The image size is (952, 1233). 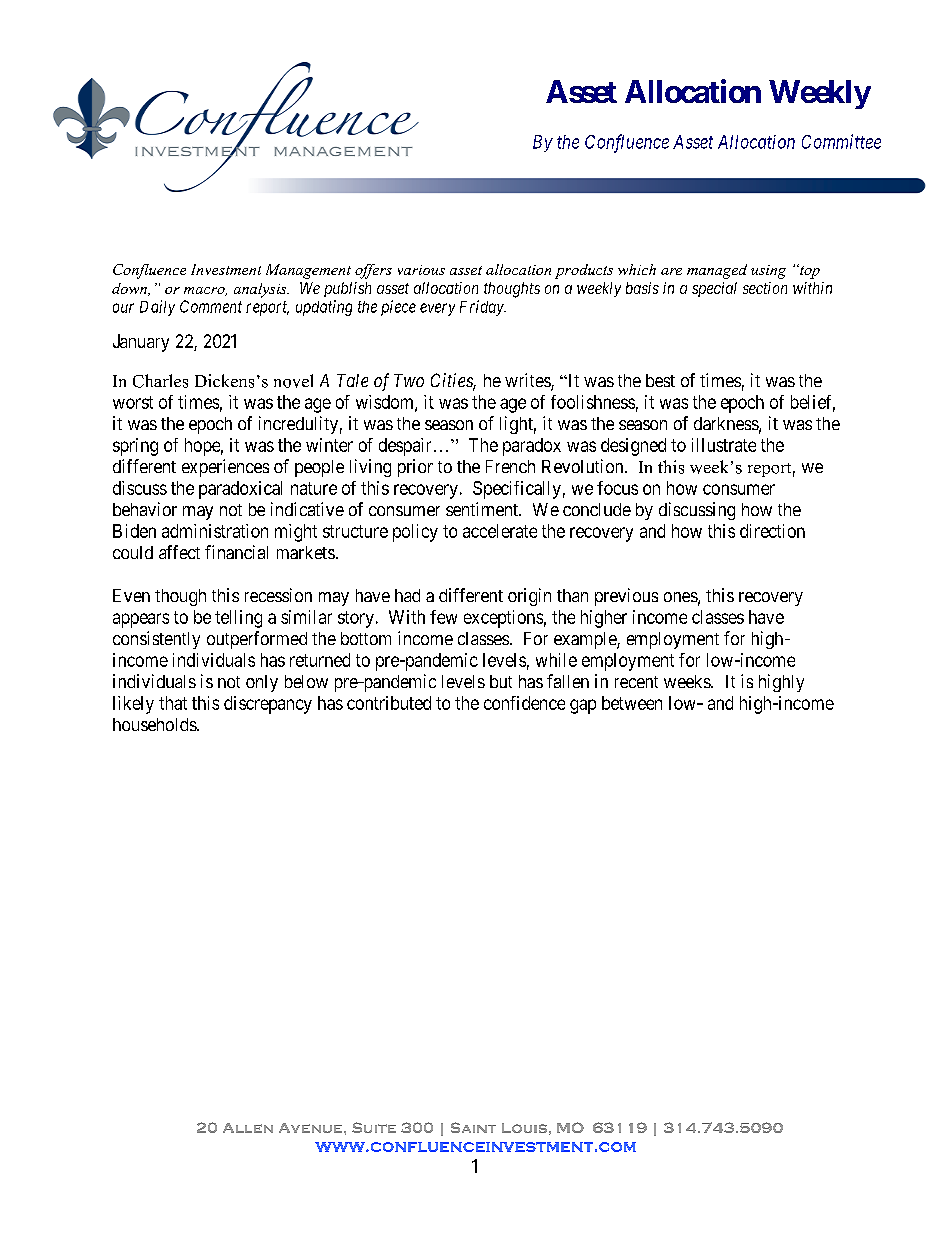 I want to click on Louis, so click(x=524, y=1128).
